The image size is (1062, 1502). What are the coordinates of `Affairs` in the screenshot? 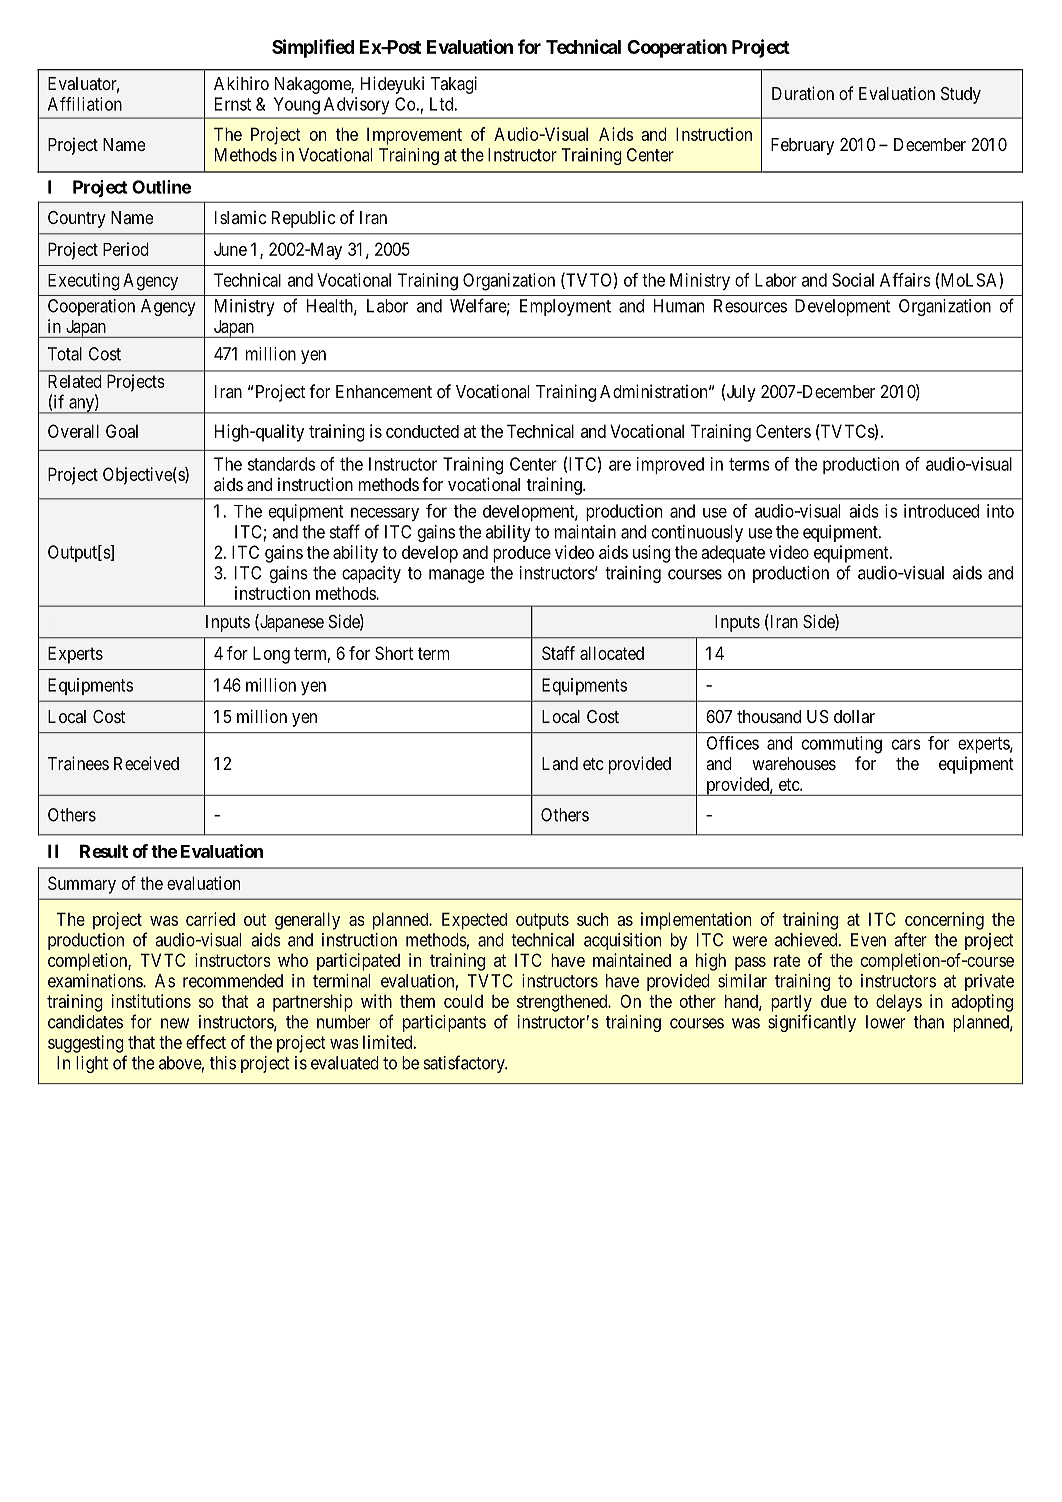 It's located at (905, 280).
